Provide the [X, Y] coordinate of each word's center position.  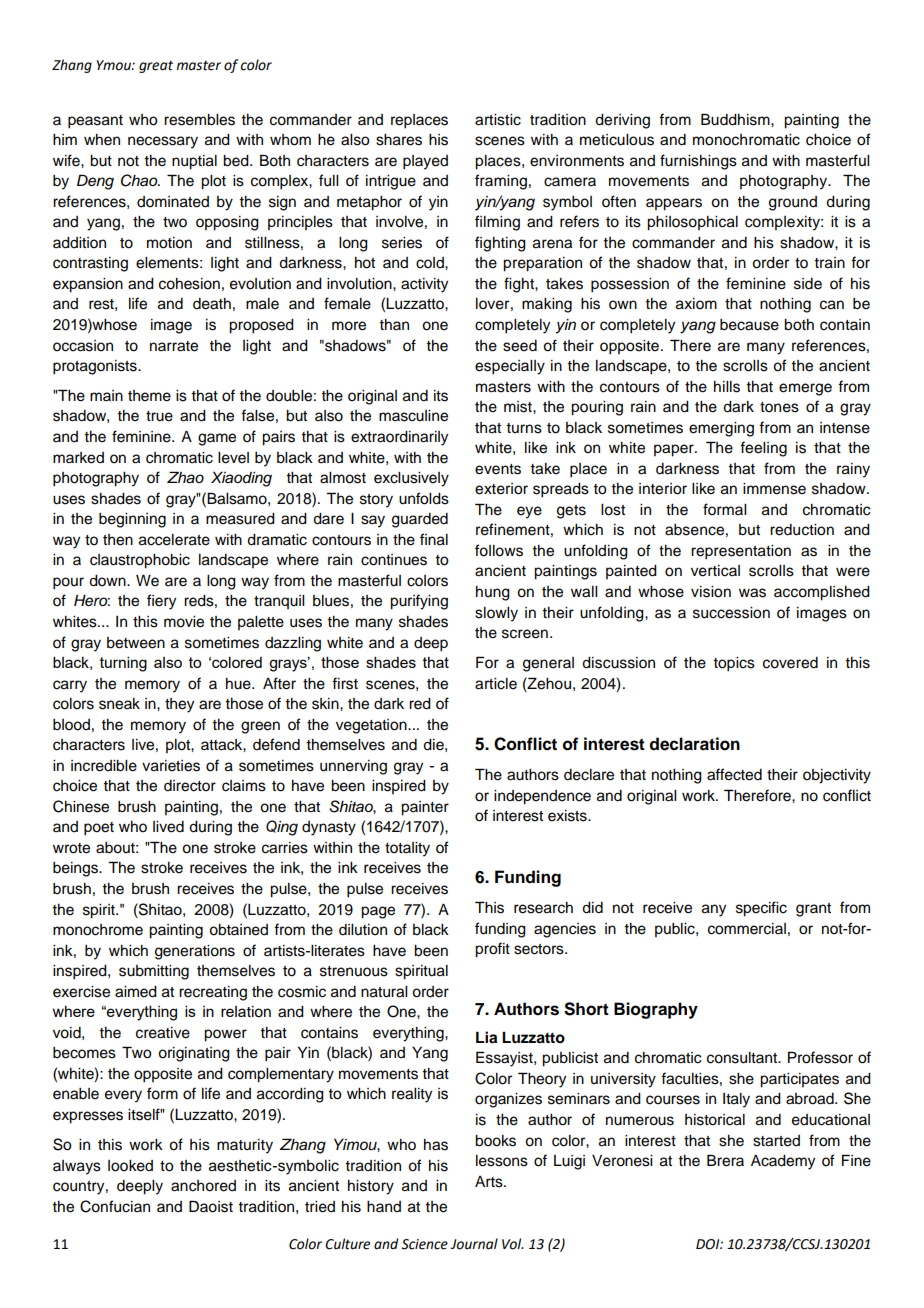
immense [774, 489]
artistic [498, 120]
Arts [490, 1182]
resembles [199, 120]
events [498, 469]
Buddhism [736, 119]
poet [99, 829]
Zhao [185, 477]
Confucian [115, 1206]
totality [407, 849]
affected [734, 774]
